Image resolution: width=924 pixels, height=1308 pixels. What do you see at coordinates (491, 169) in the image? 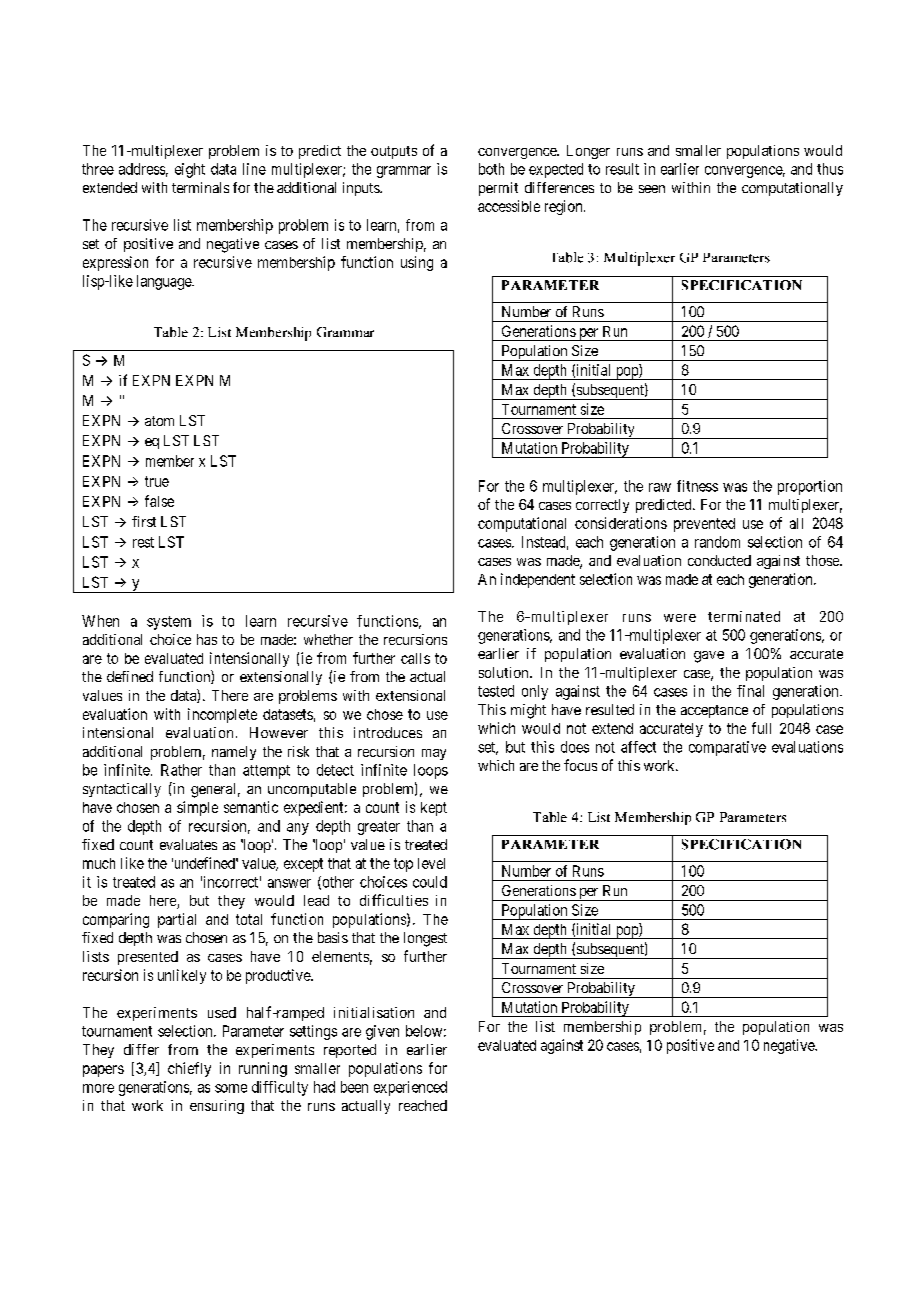
I see `both` at bounding box center [491, 169].
